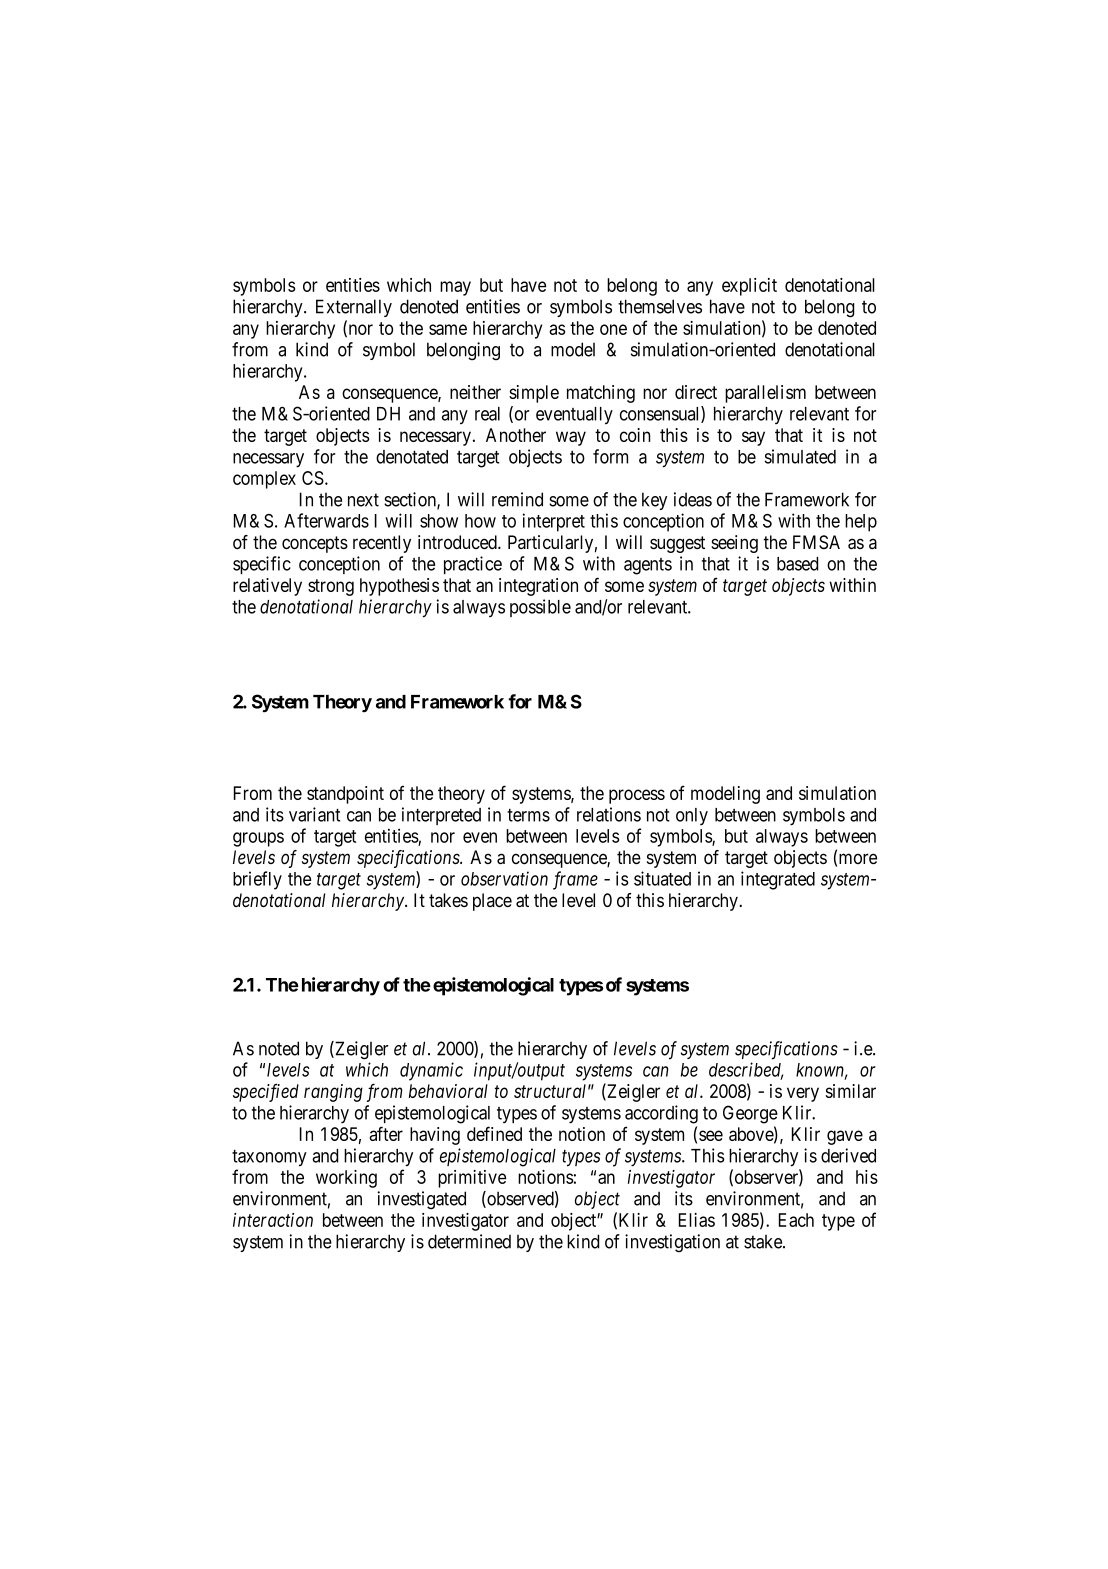  I want to click on integration, so click(538, 587).
